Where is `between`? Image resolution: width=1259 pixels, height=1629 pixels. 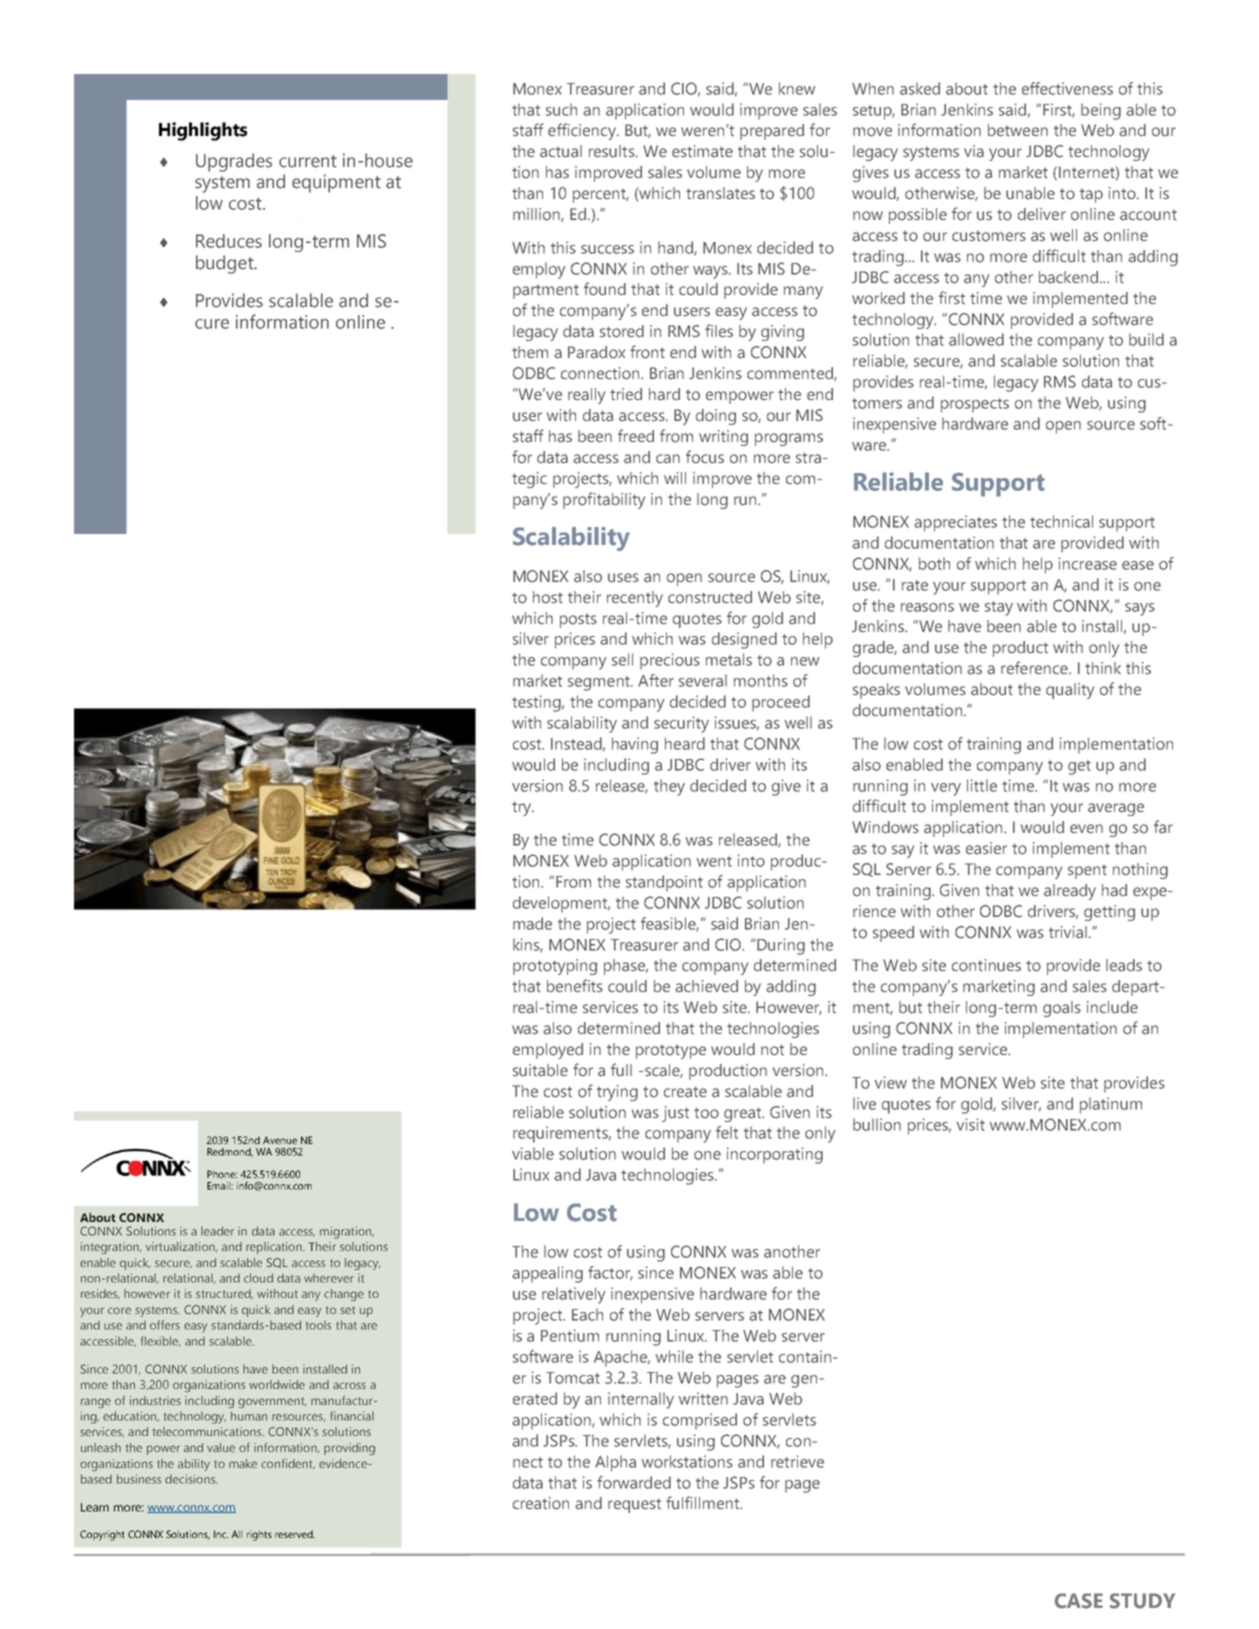
between is located at coordinates (1018, 130).
